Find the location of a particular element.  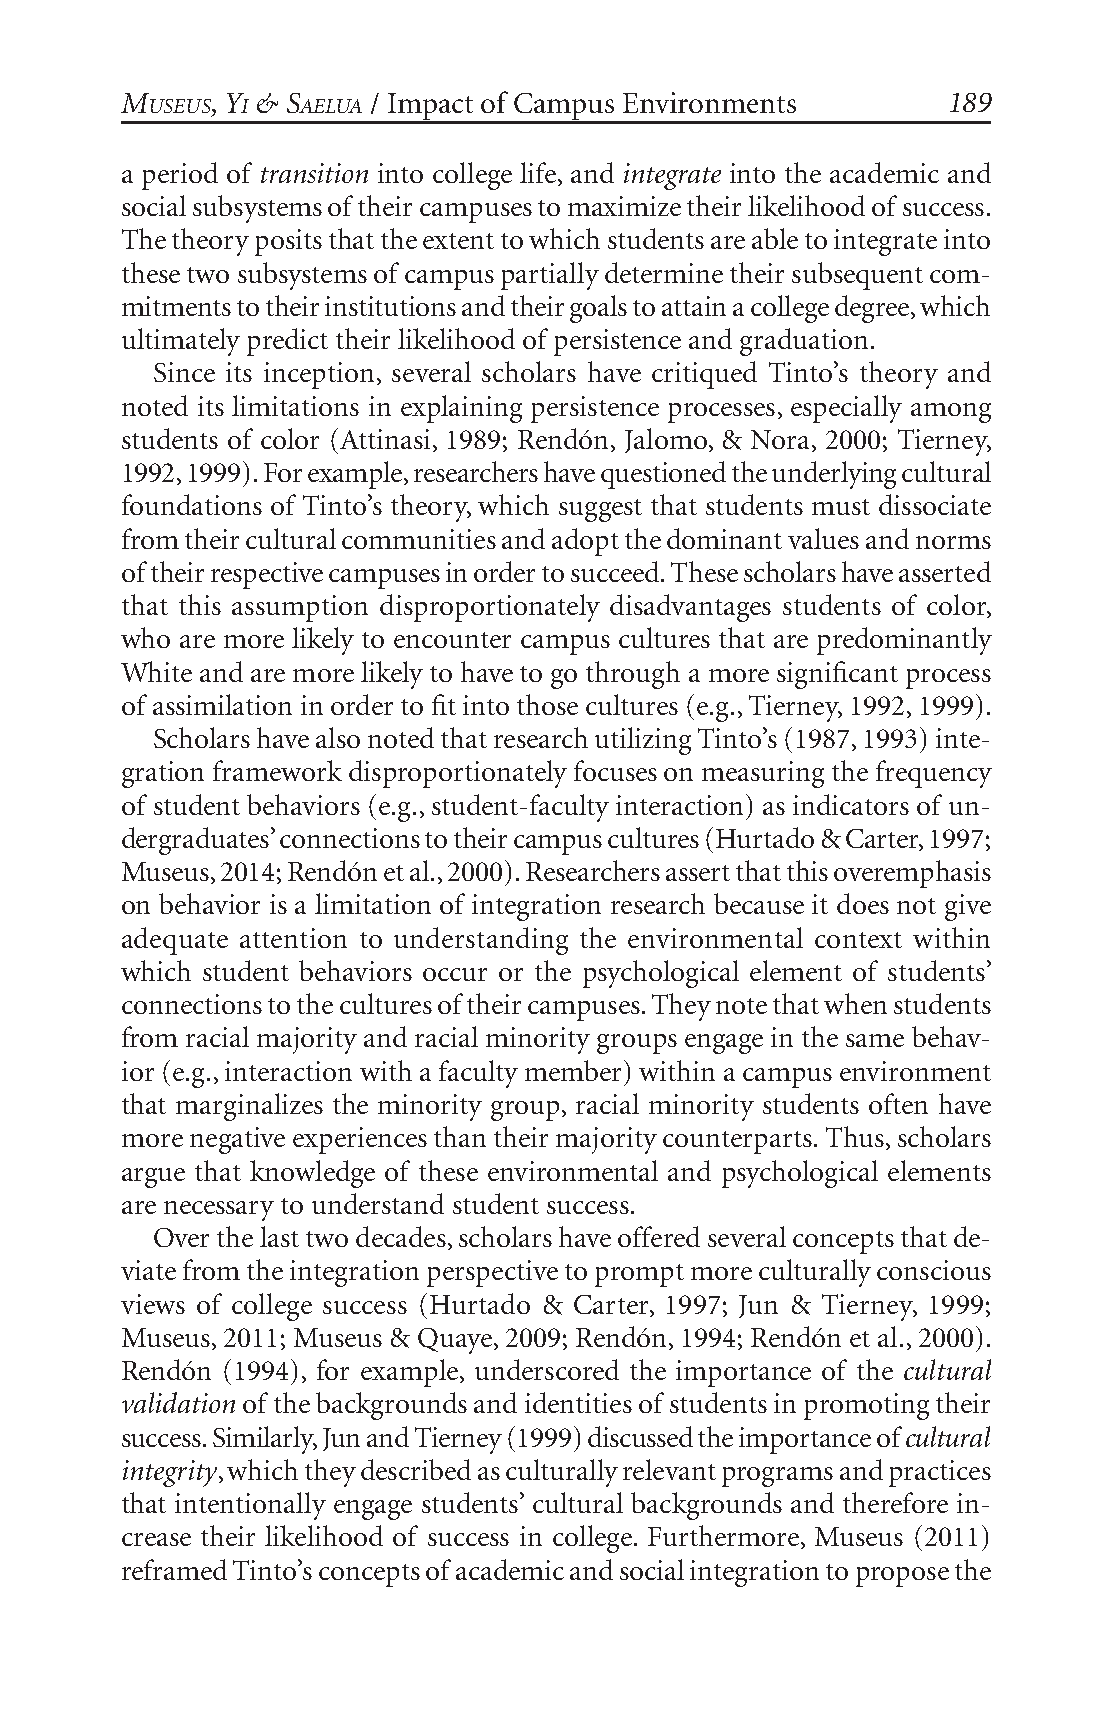

than is located at coordinates (460, 1136).
